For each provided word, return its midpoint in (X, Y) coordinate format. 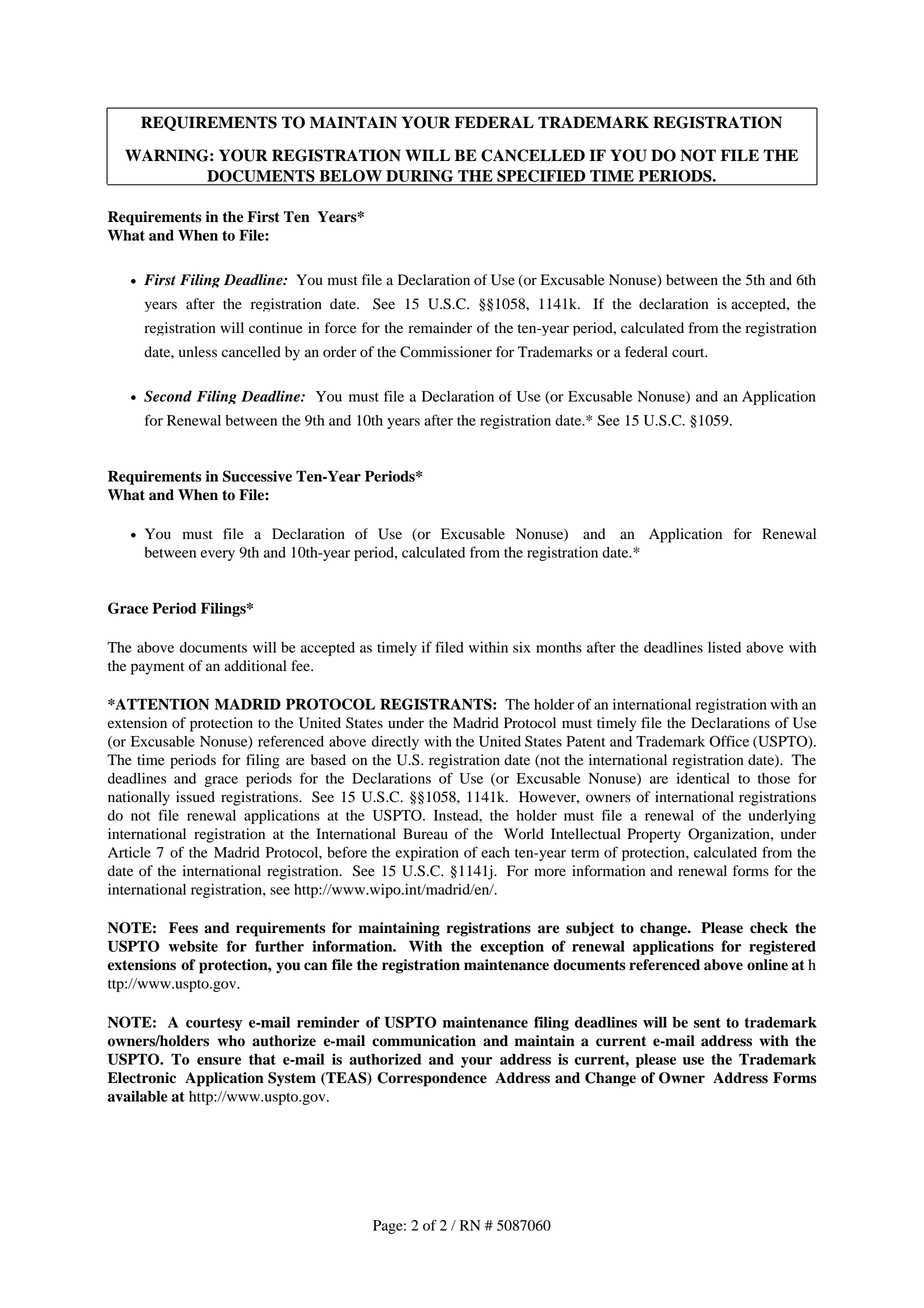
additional (255, 666)
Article (129, 852)
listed (724, 647)
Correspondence (432, 1079)
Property (654, 835)
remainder (440, 328)
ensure (219, 1061)
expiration (427, 854)
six (522, 647)
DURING (419, 176)
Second (168, 396)
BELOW (351, 176)
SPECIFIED (541, 176)
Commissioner (446, 352)
